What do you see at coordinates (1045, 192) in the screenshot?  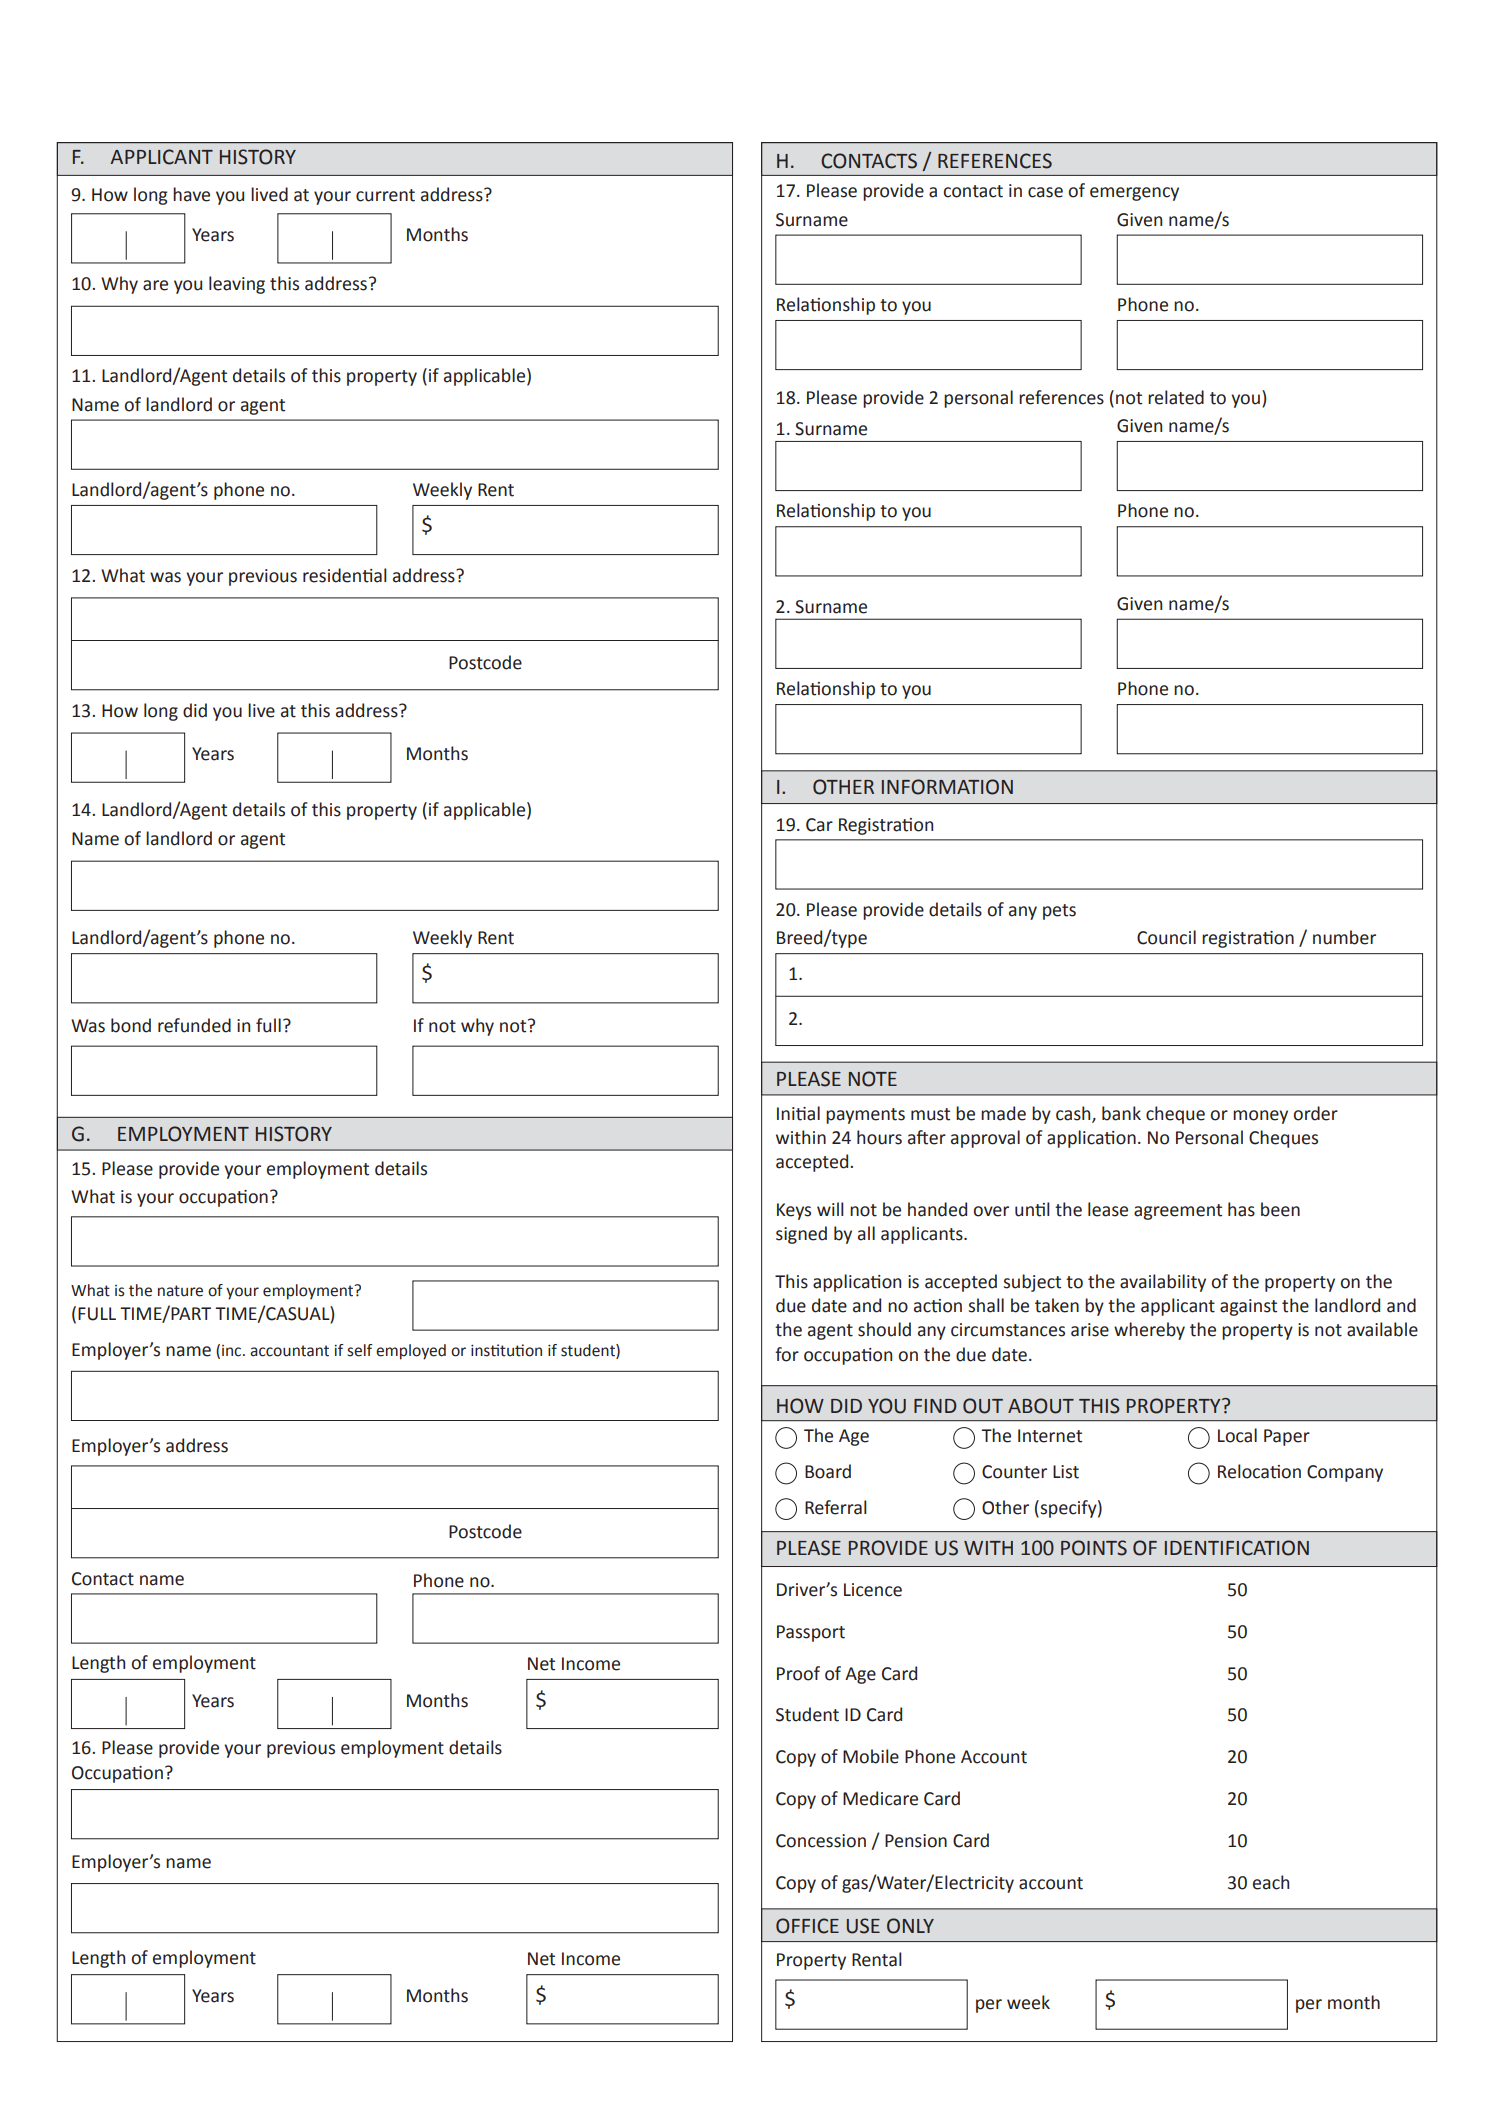 I see `case` at bounding box center [1045, 192].
